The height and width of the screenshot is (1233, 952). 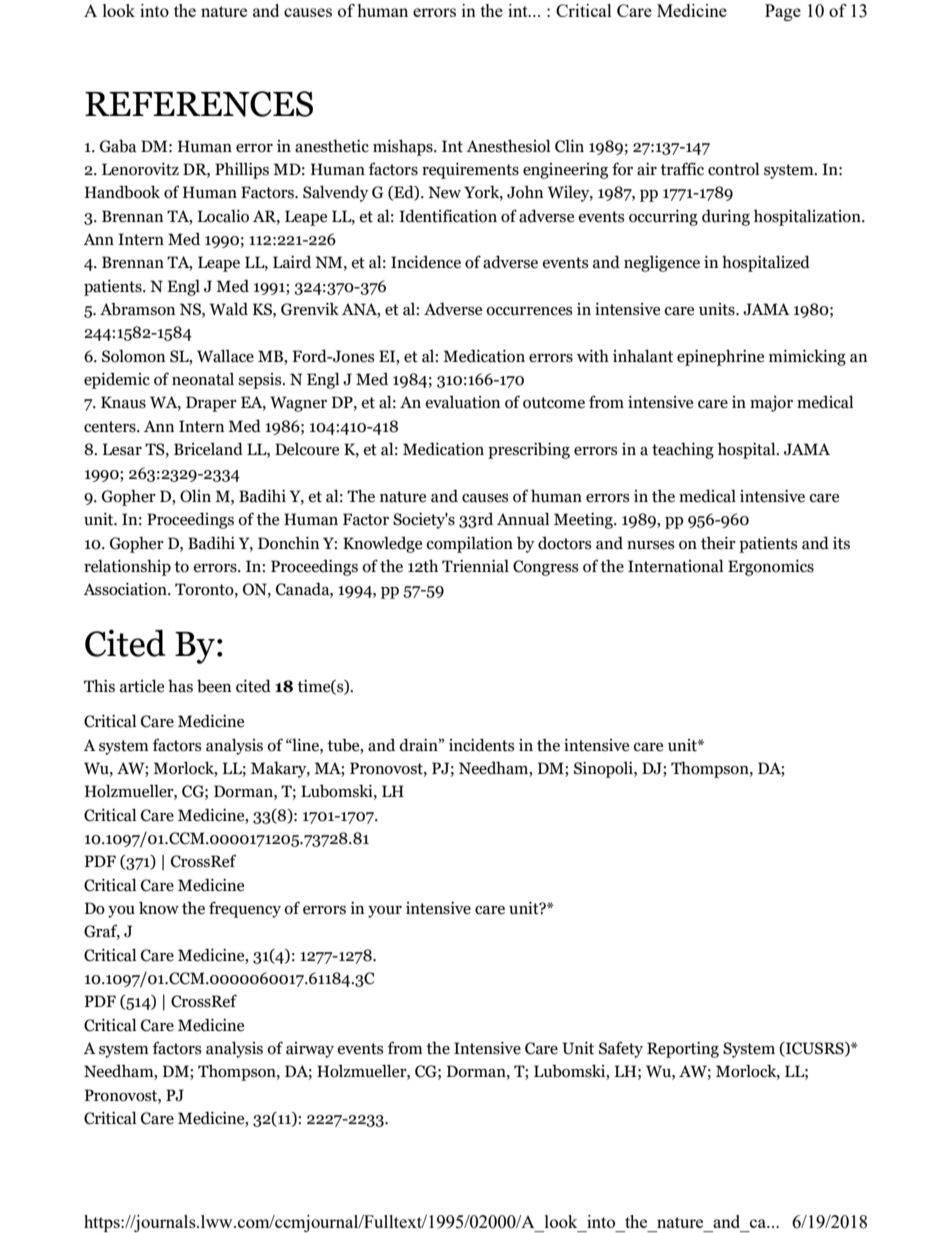 What do you see at coordinates (783, 12) in the screenshot?
I see `Page` at bounding box center [783, 12].
